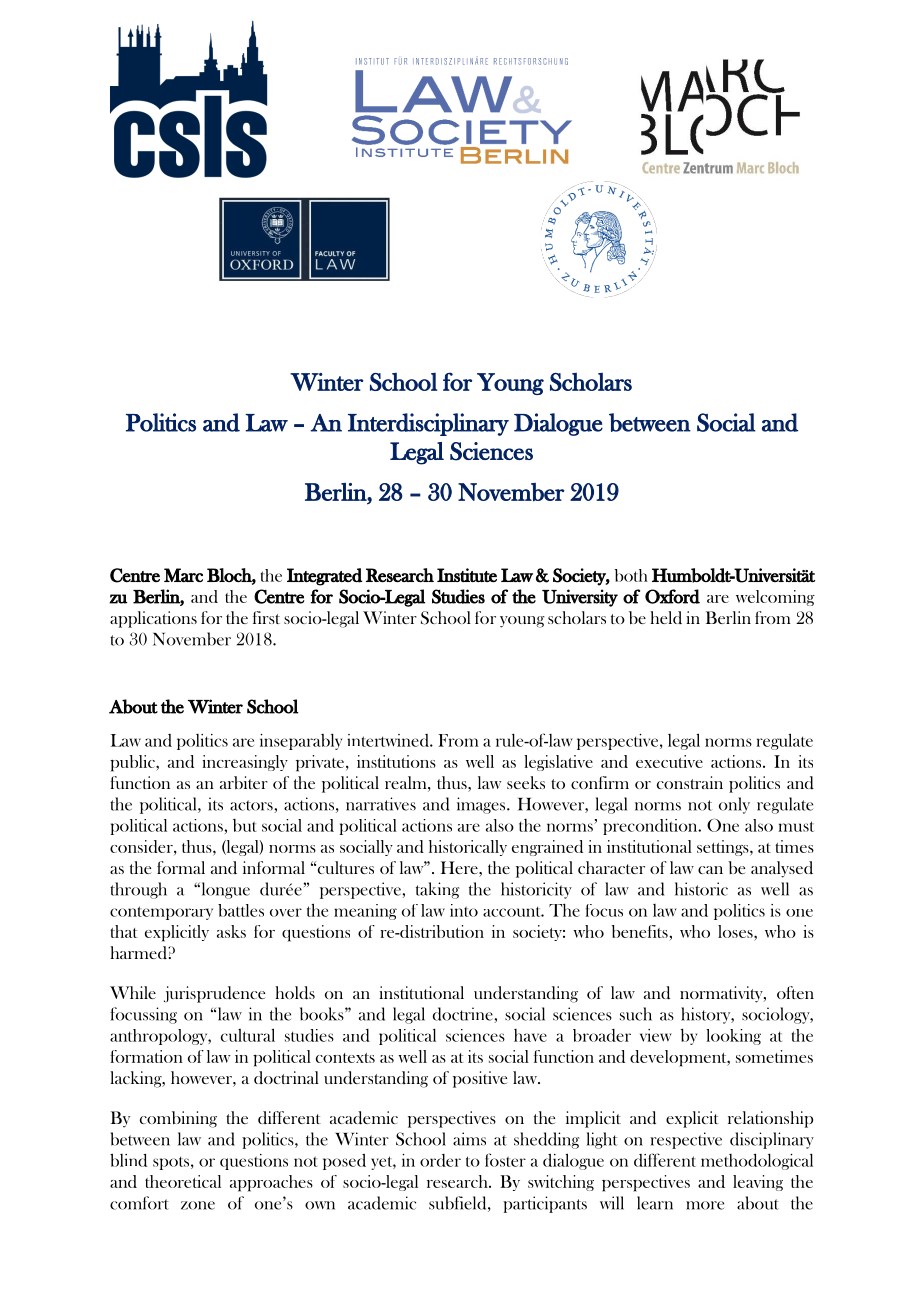 The width and height of the document is (924, 1308). I want to click on cultural, so click(248, 1035).
